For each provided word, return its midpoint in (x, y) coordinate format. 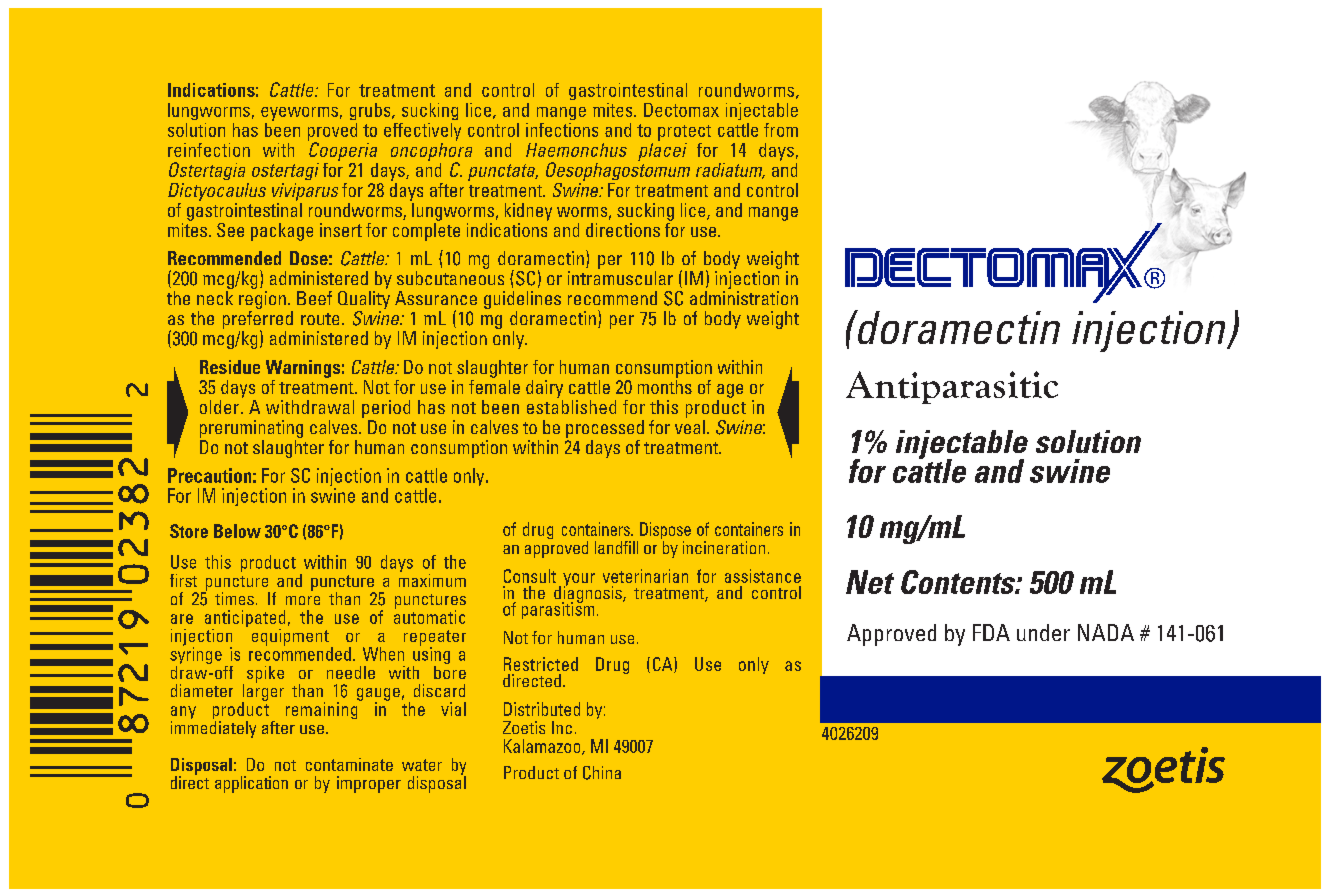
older (221, 407)
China (602, 773)
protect (684, 133)
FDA (991, 632)
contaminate (349, 764)
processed (605, 429)
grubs (371, 111)
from (781, 130)
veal (690, 425)
